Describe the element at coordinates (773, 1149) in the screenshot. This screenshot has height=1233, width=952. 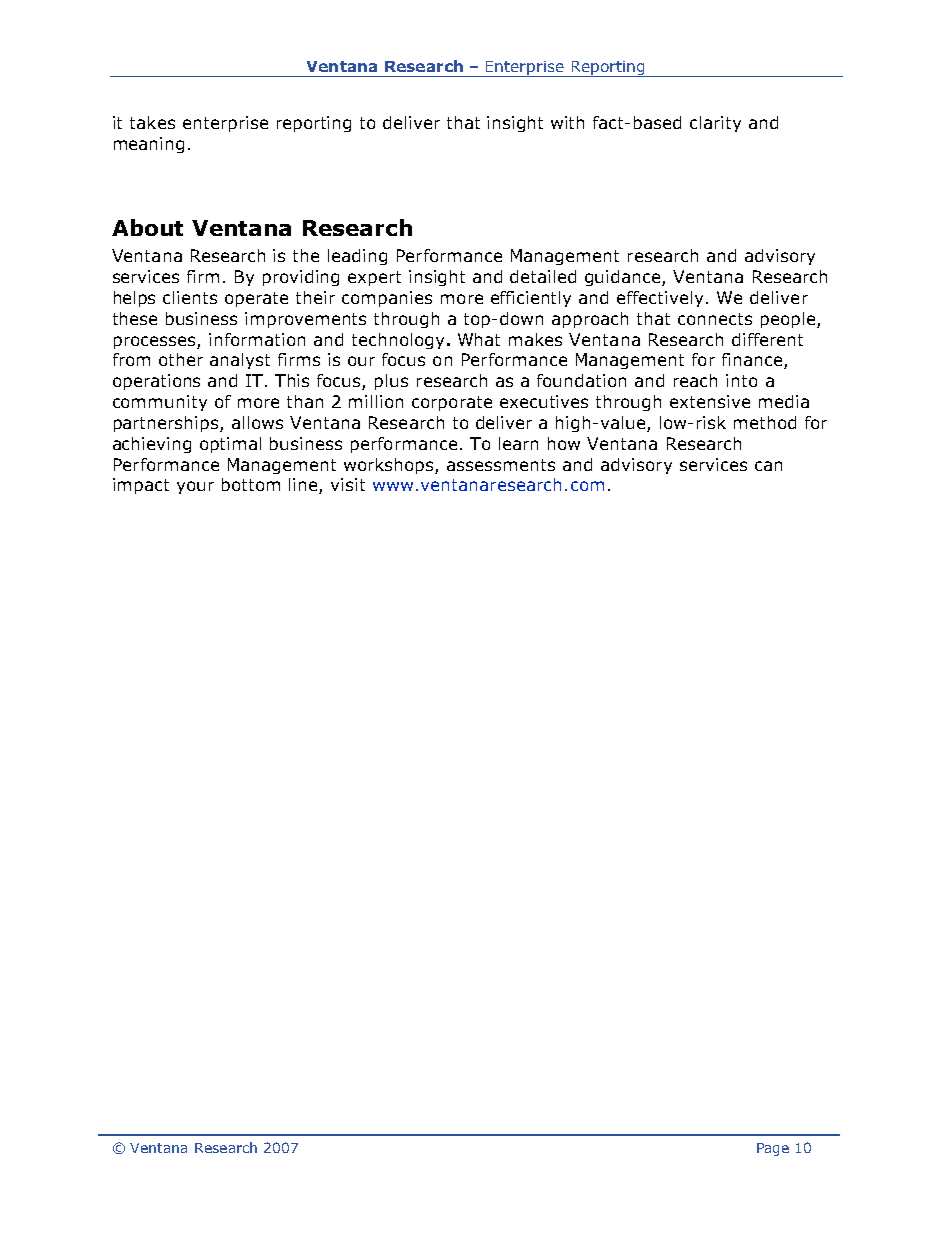
I see `Page` at that location.
